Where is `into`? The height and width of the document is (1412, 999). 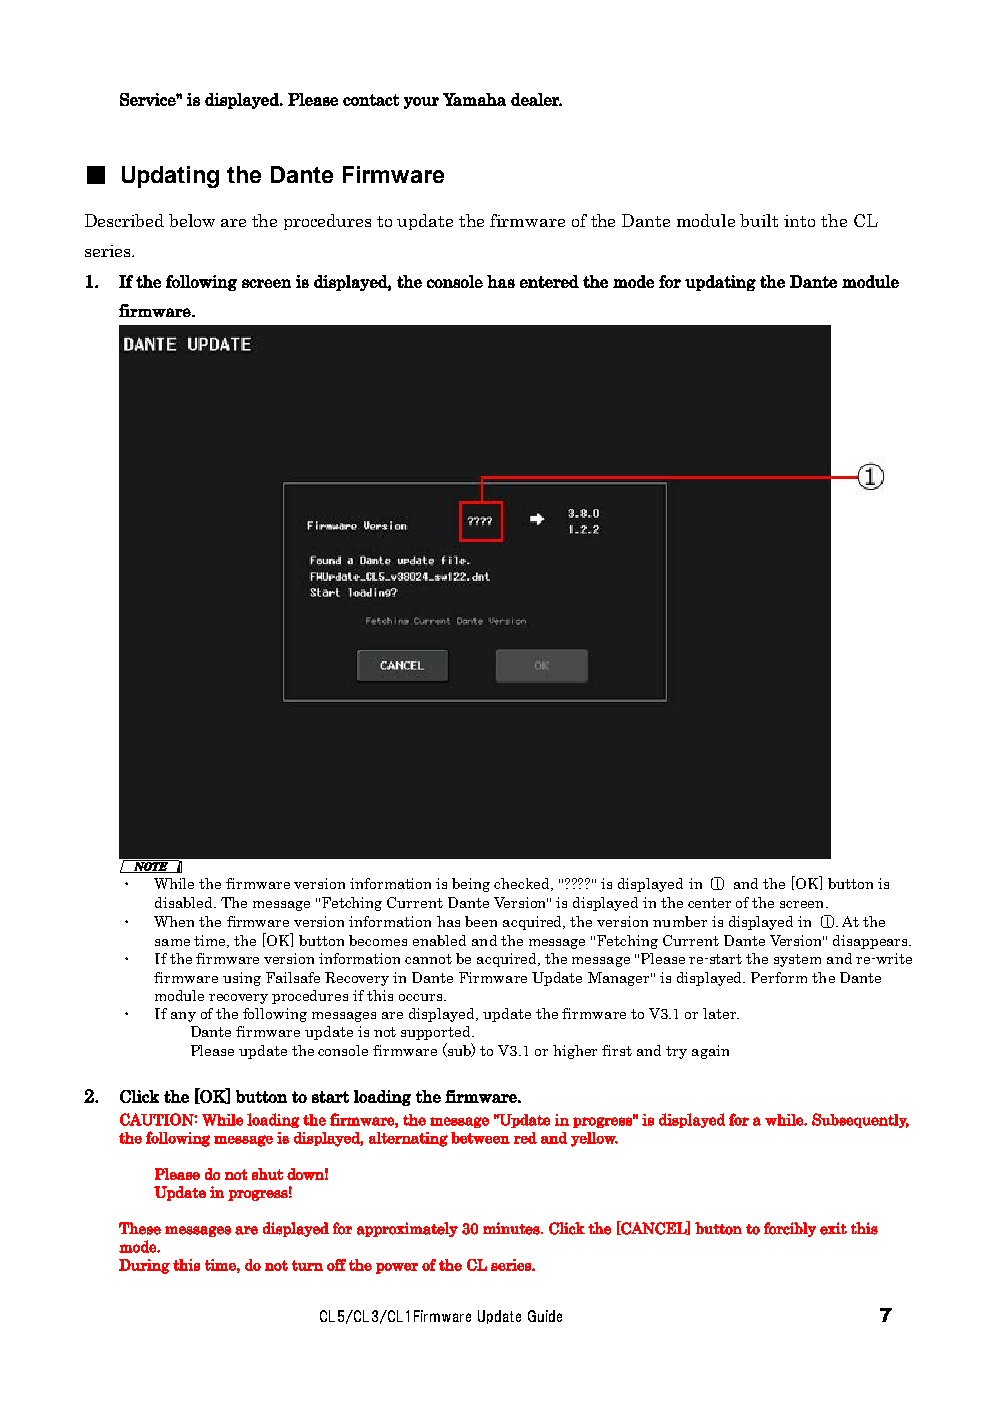
into is located at coordinates (799, 221).
